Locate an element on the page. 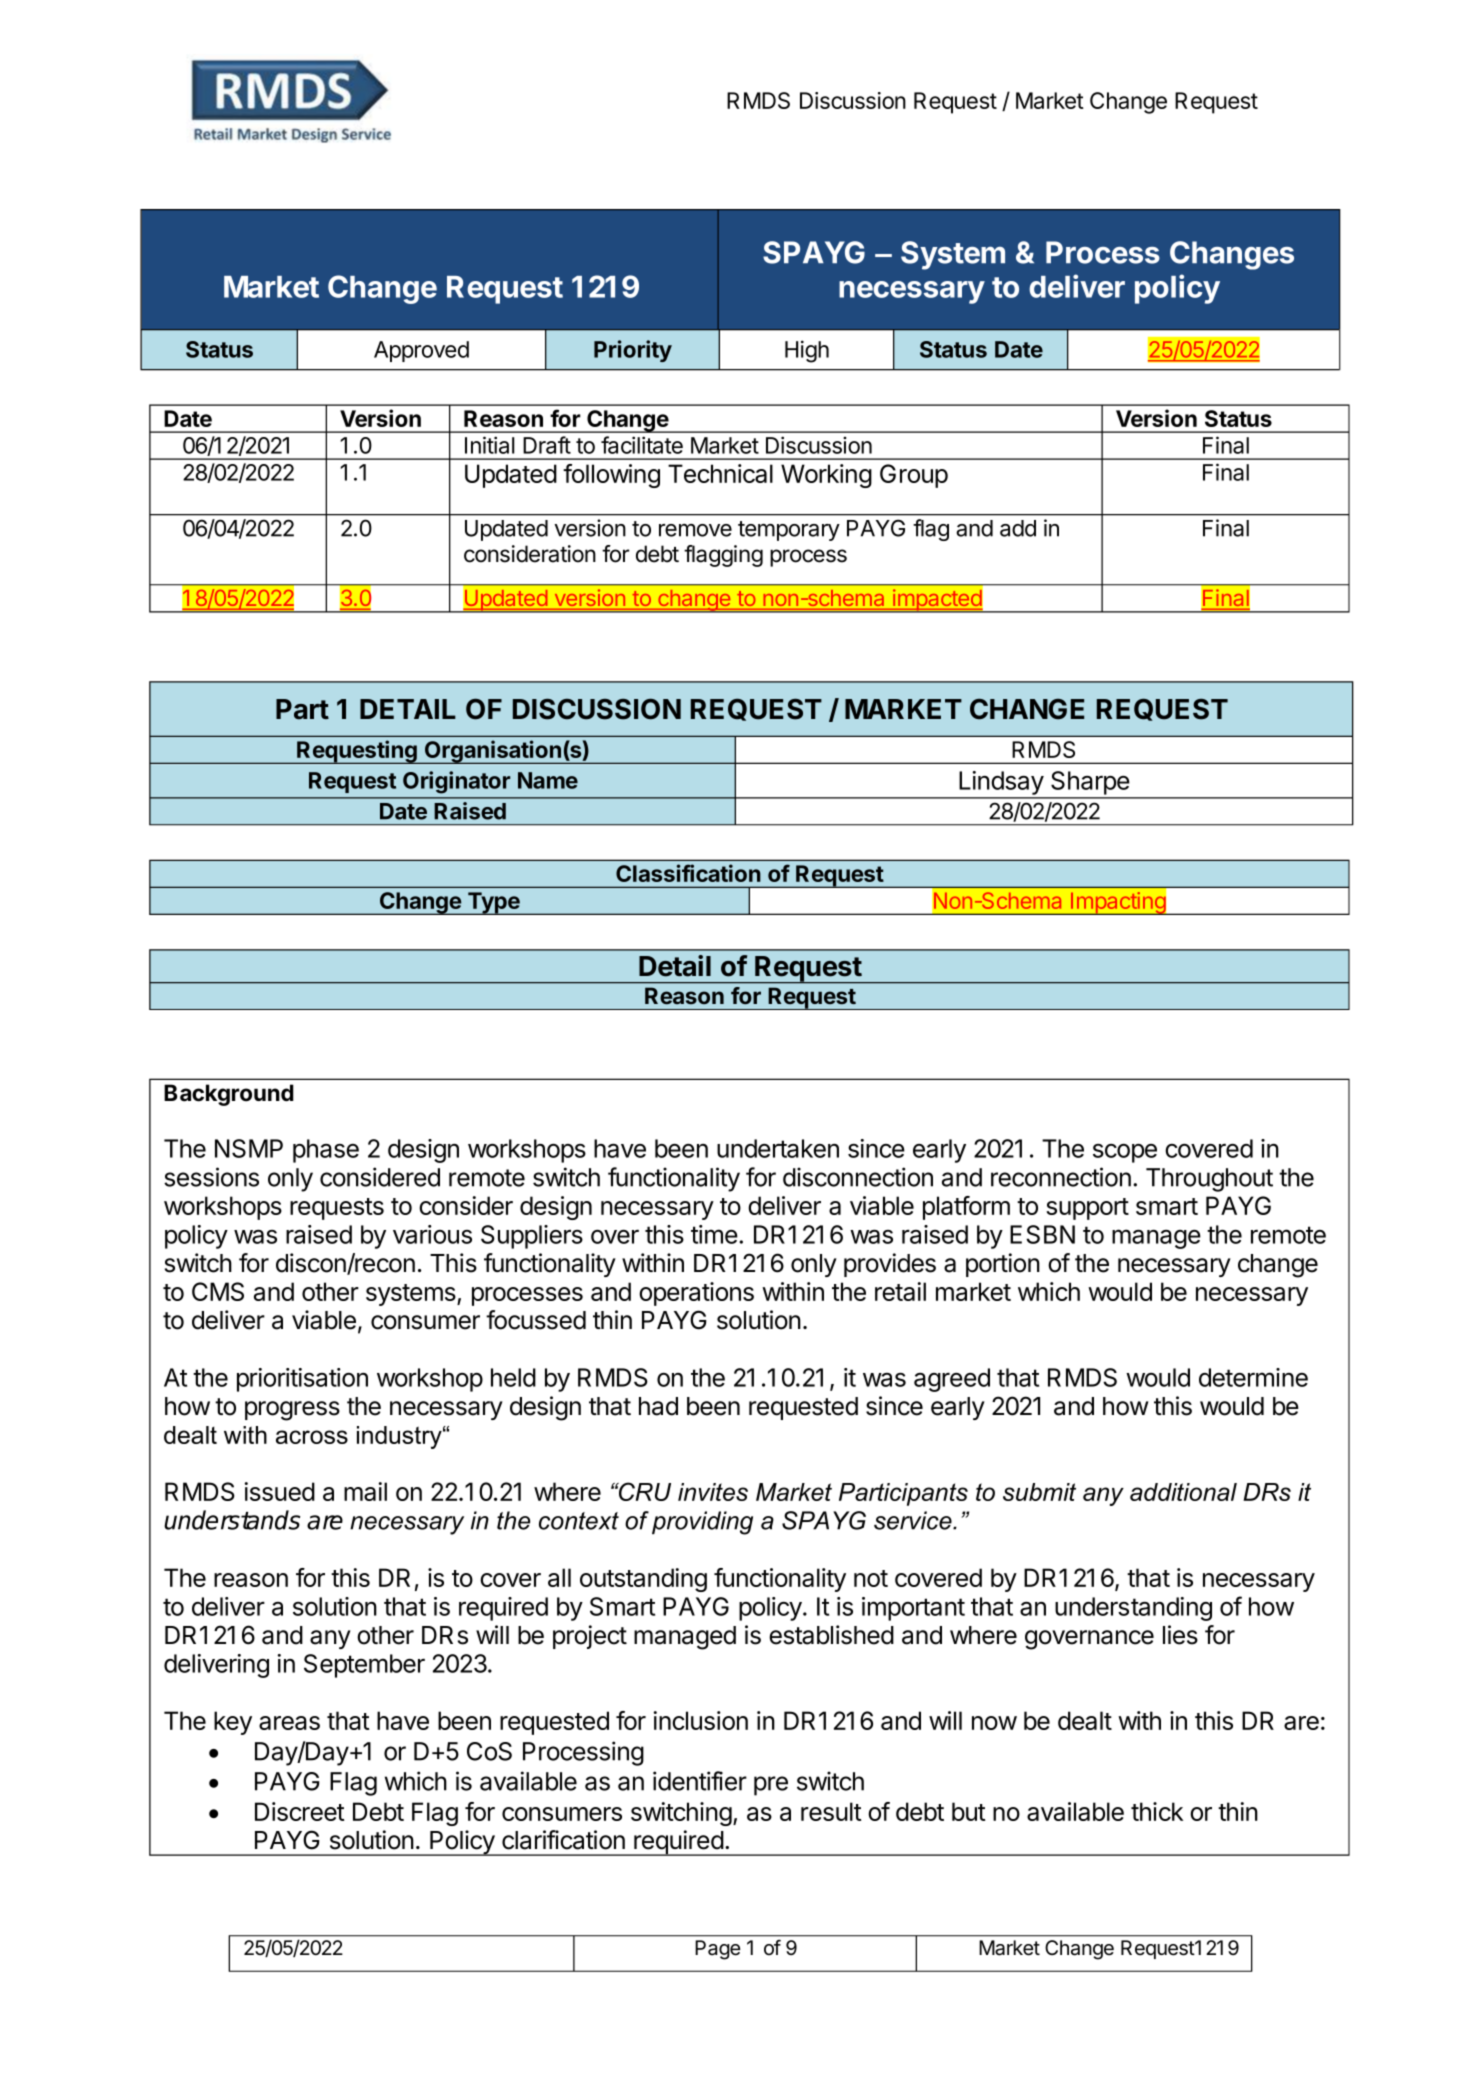 The image size is (1481, 2094). Page is located at coordinates (717, 1950).
